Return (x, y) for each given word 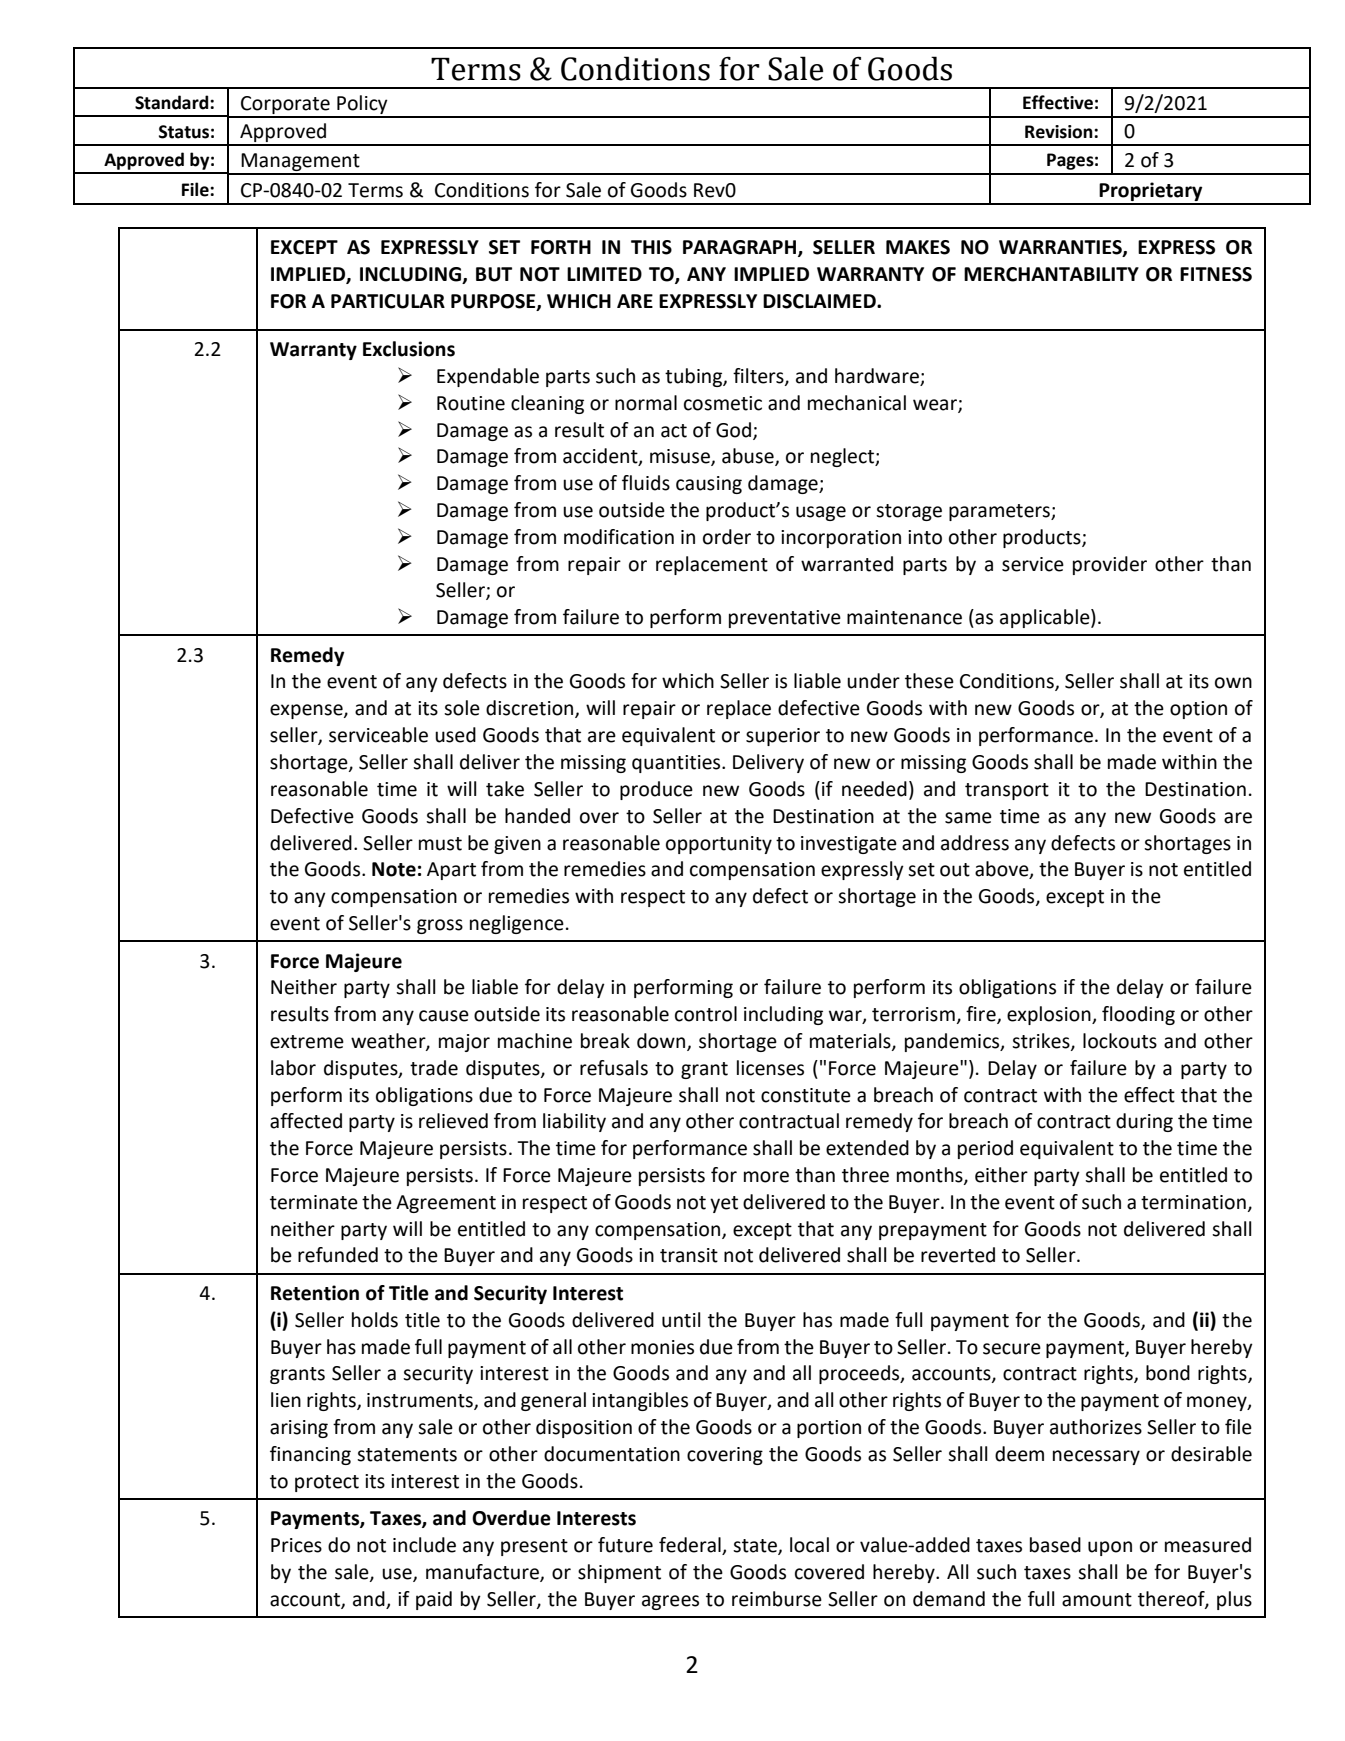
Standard (173, 102)
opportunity (719, 845)
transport (1007, 791)
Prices (296, 1545)
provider (1110, 565)
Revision (1060, 132)
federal (691, 1546)
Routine (471, 403)
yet (724, 1204)
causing (709, 485)
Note (394, 869)
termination (1193, 1202)
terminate (314, 1202)
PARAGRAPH (741, 248)
